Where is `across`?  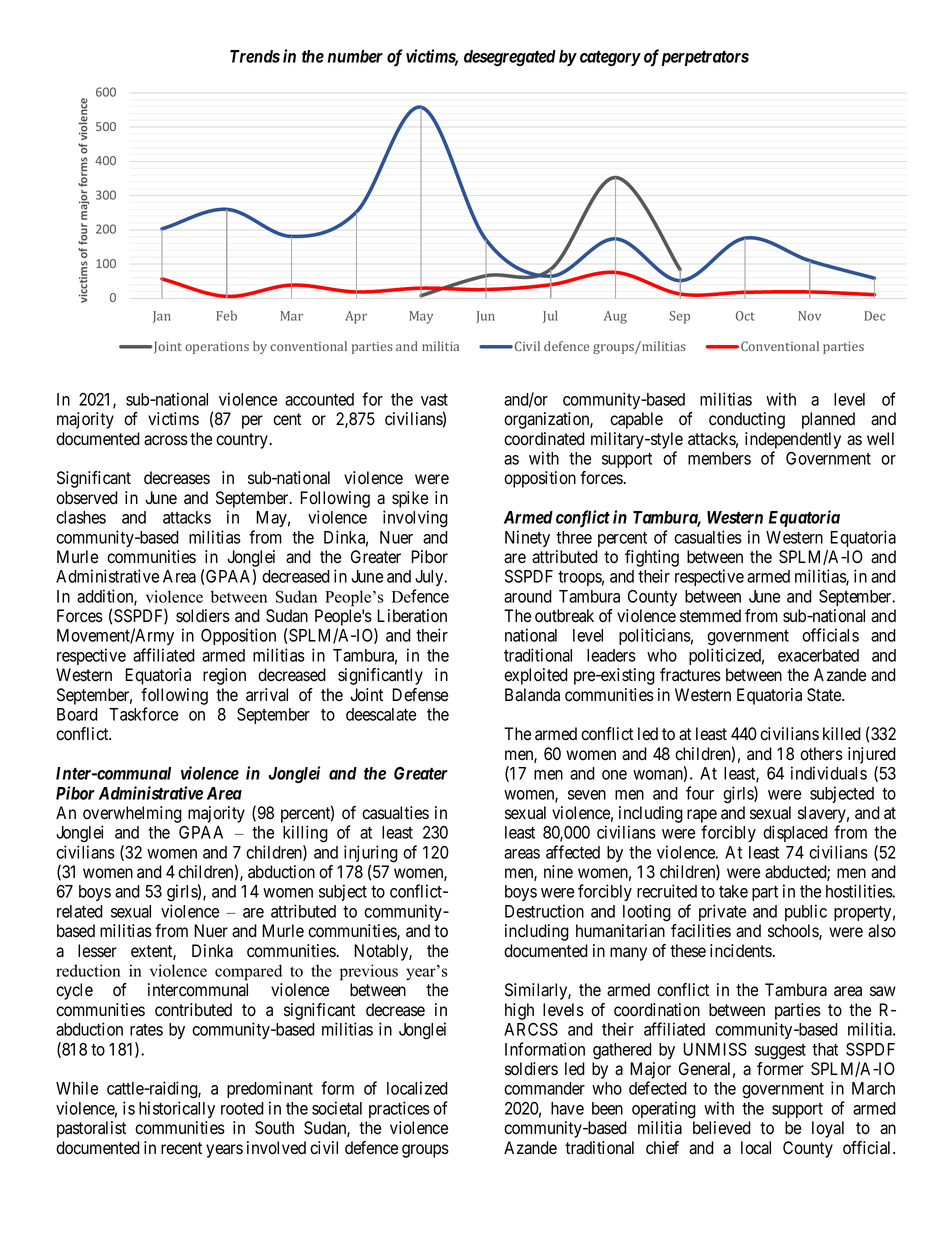
across is located at coordinates (166, 440).
